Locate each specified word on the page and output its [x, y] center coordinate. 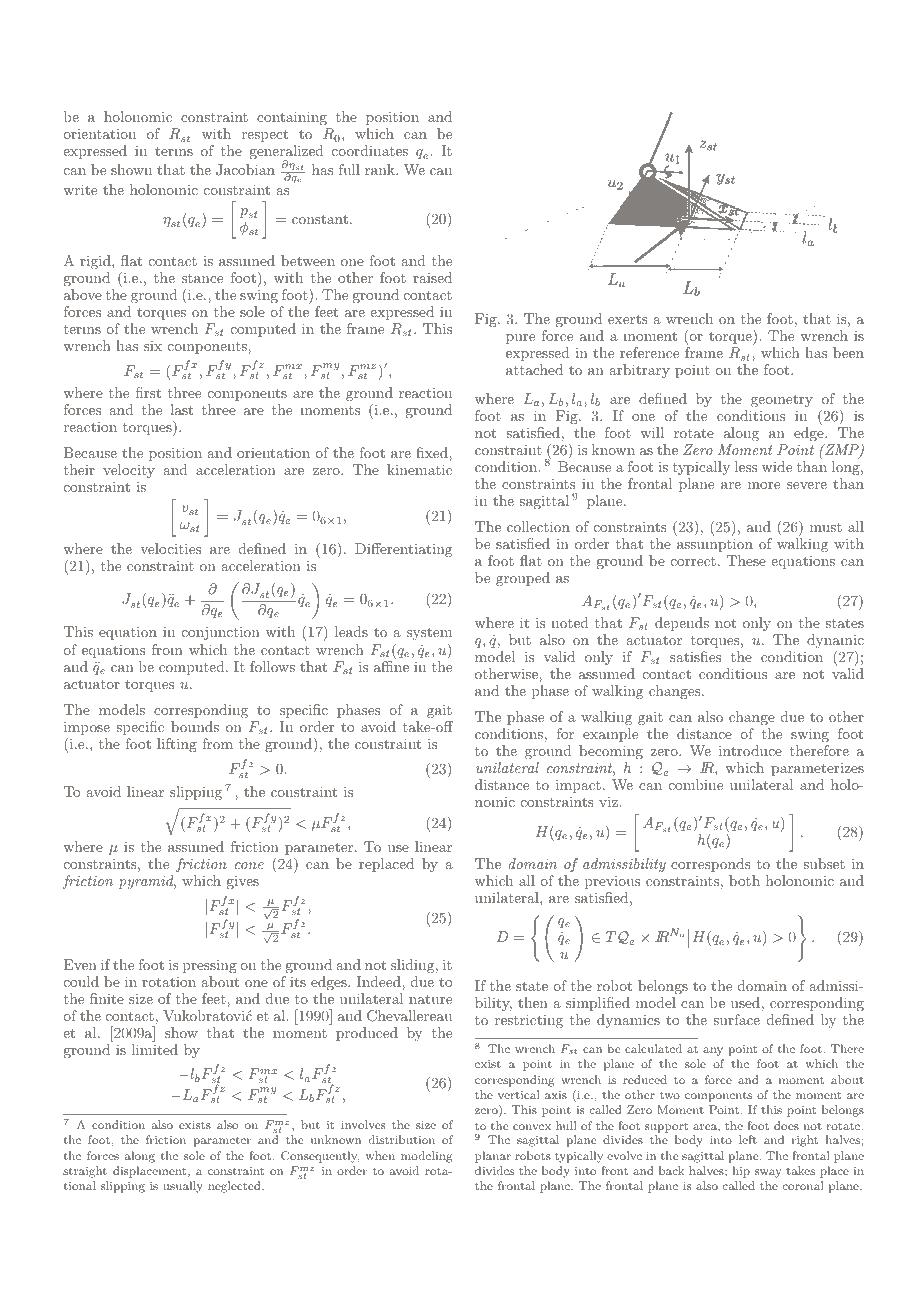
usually [183, 1187]
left [748, 1139]
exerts [628, 319]
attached [534, 369]
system [429, 634]
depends [682, 624]
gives [243, 882]
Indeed [379, 981]
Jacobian [245, 170]
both [744, 880]
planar [493, 1157]
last [181, 409]
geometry [782, 401]
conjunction [221, 633]
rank [381, 169]
